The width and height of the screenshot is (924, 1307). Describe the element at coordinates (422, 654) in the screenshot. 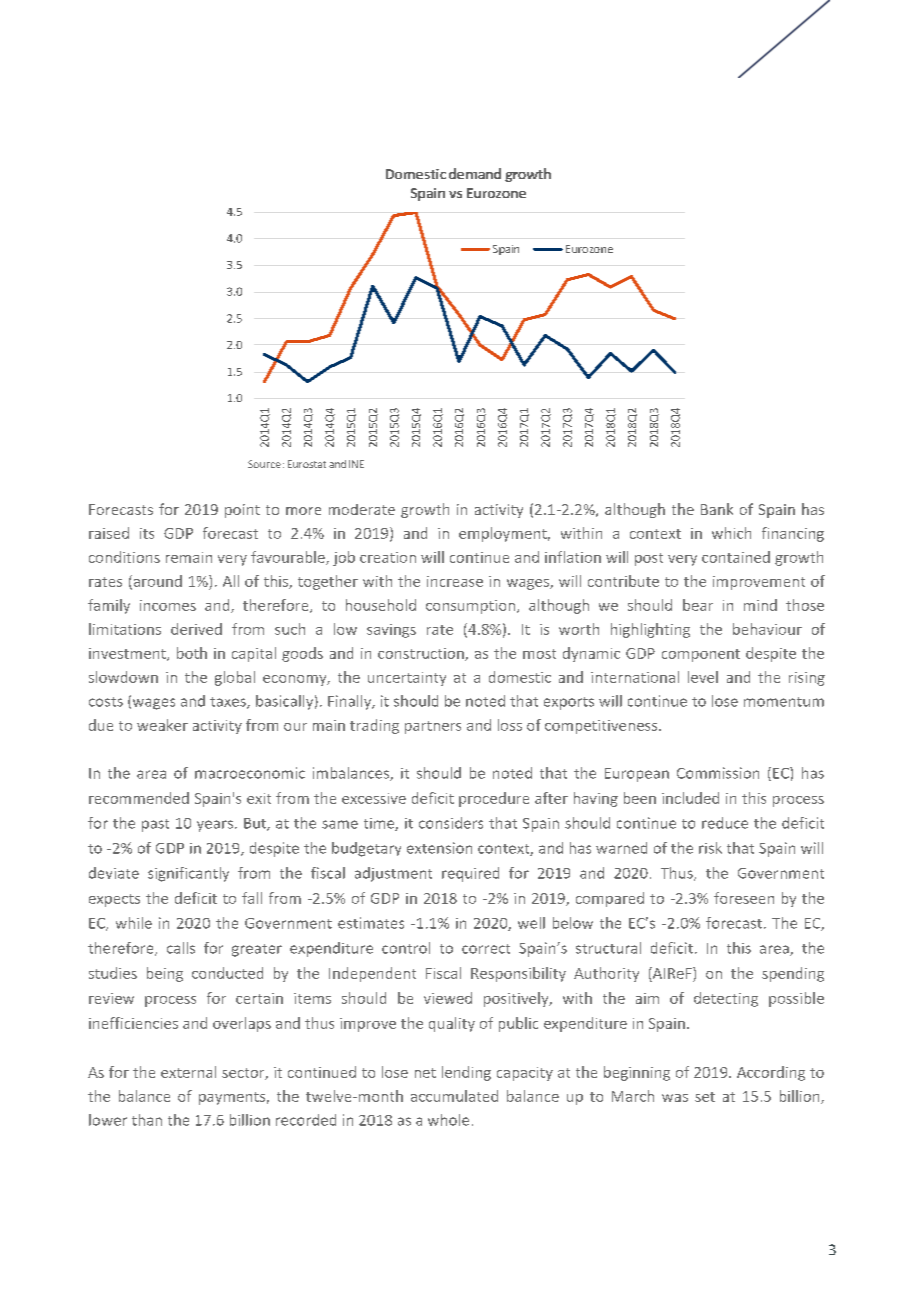

I see `construction` at that location.
